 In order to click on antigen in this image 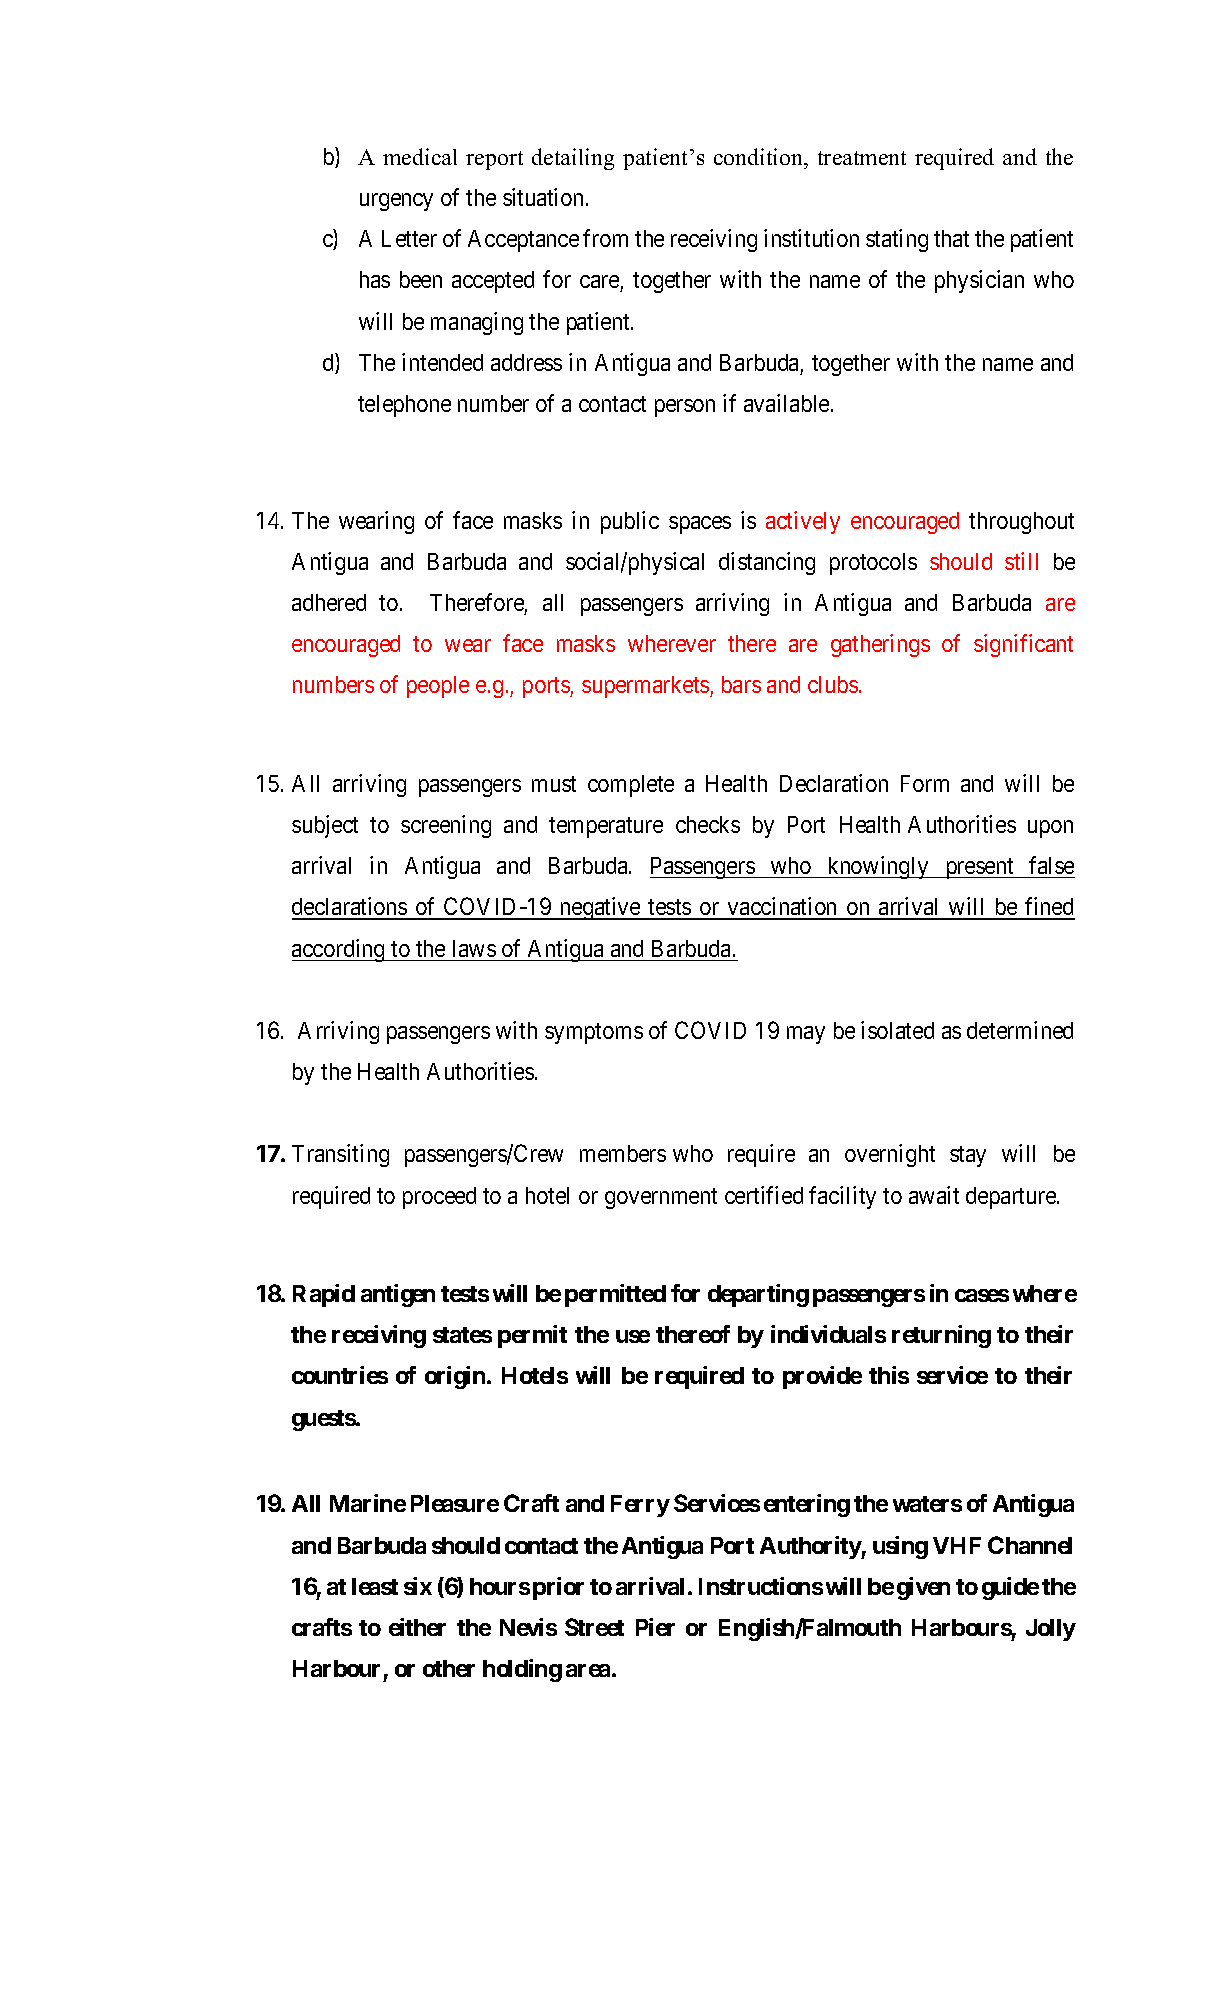, I will do `click(398, 1295)`.
